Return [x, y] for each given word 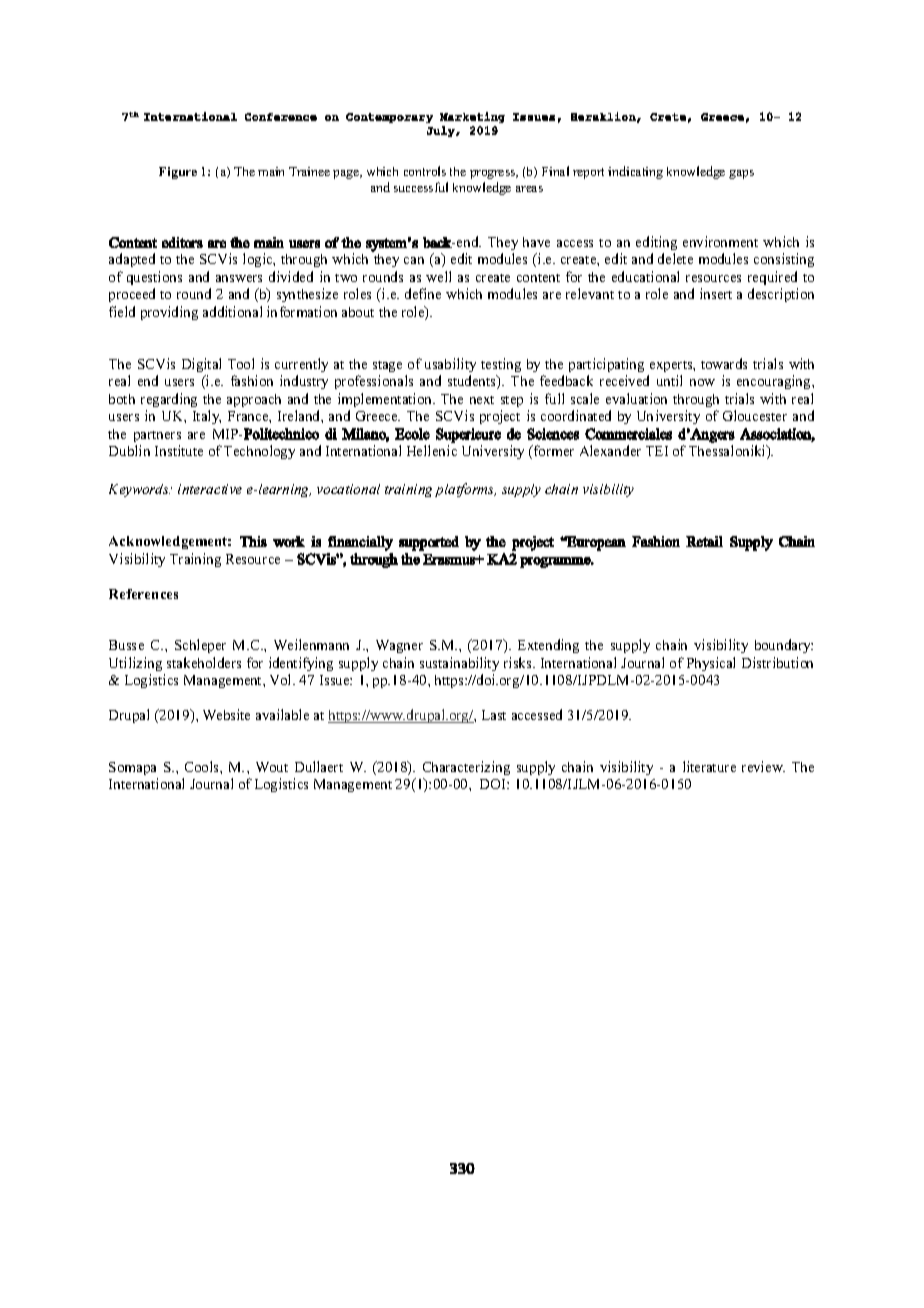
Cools [203, 766]
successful [421, 187]
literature [709, 766]
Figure [178, 173]
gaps [741, 174]
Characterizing [466, 770]
